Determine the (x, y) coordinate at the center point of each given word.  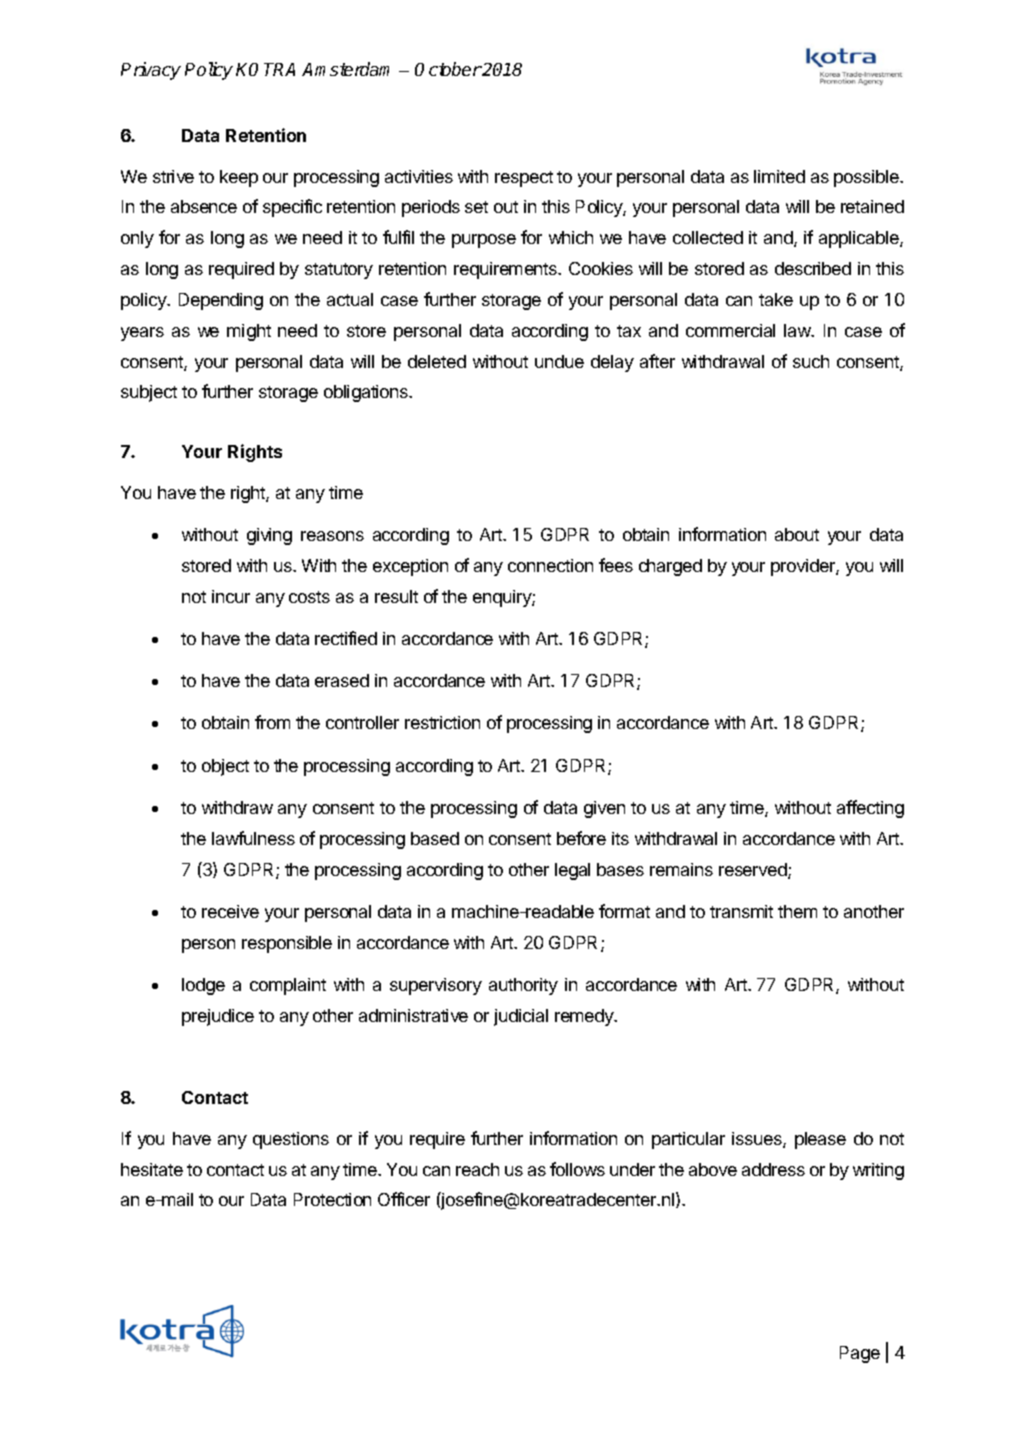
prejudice (218, 1017)
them (797, 911)
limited (779, 176)
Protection (332, 1199)
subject (149, 393)
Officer (404, 1199)
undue (559, 361)
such (811, 361)
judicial (521, 1017)
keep (239, 178)
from (272, 722)
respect (524, 179)
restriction (442, 722)
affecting (870, 809)
